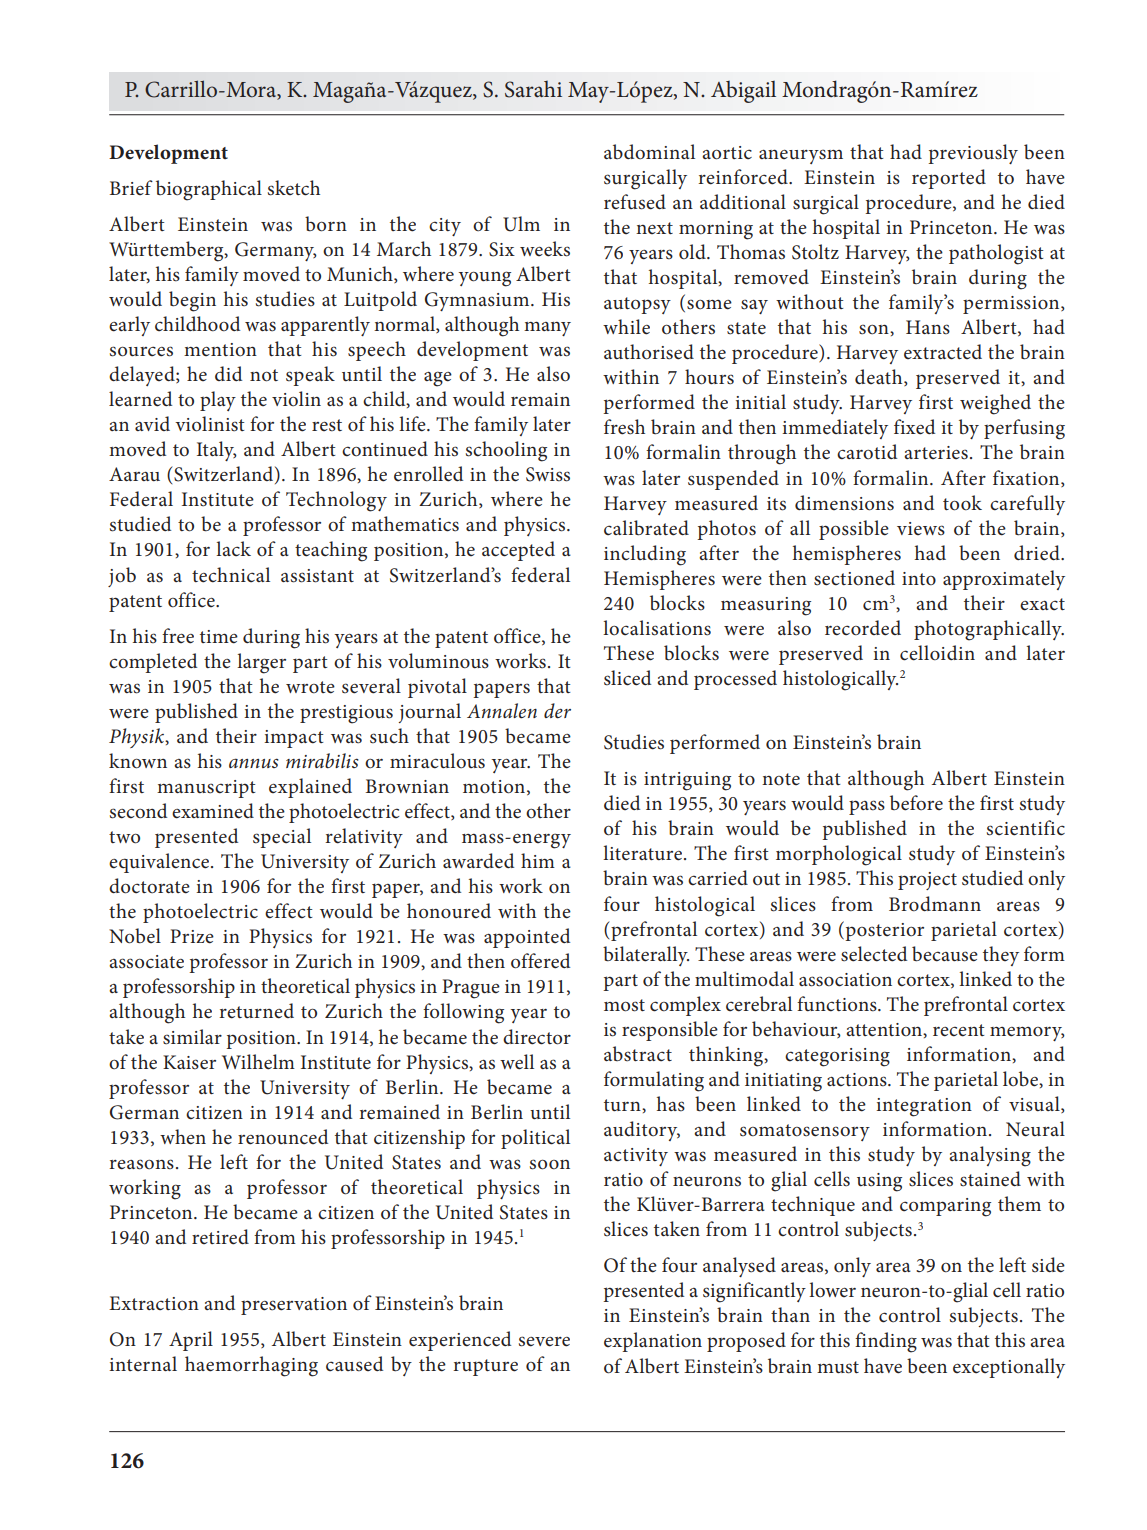  I want to click on because, so click(945, 954).
